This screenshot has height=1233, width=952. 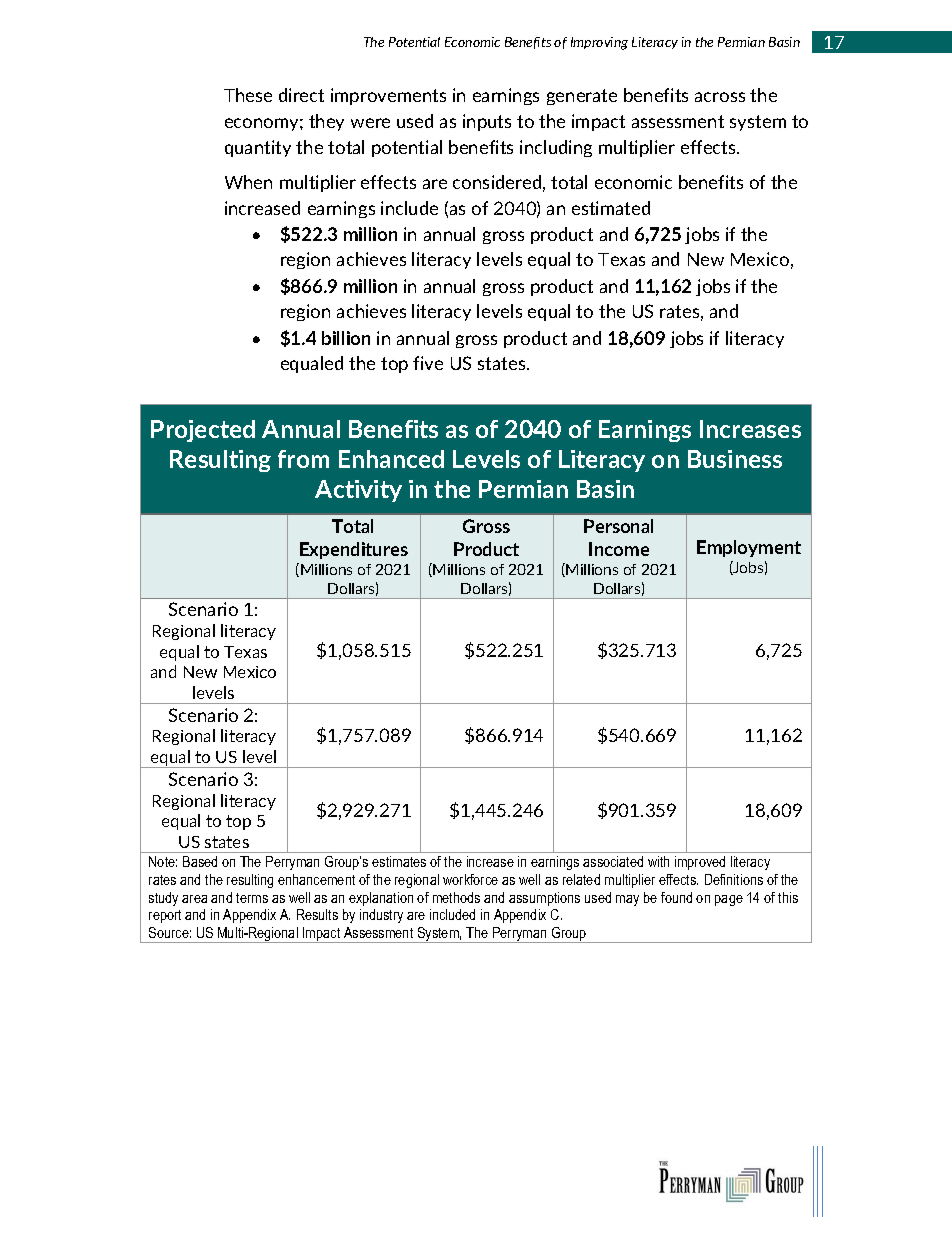 What do you see at coordinates (354, 550) in the screenshot?
I see `Expenditures` at bounding box center [354, 550].
